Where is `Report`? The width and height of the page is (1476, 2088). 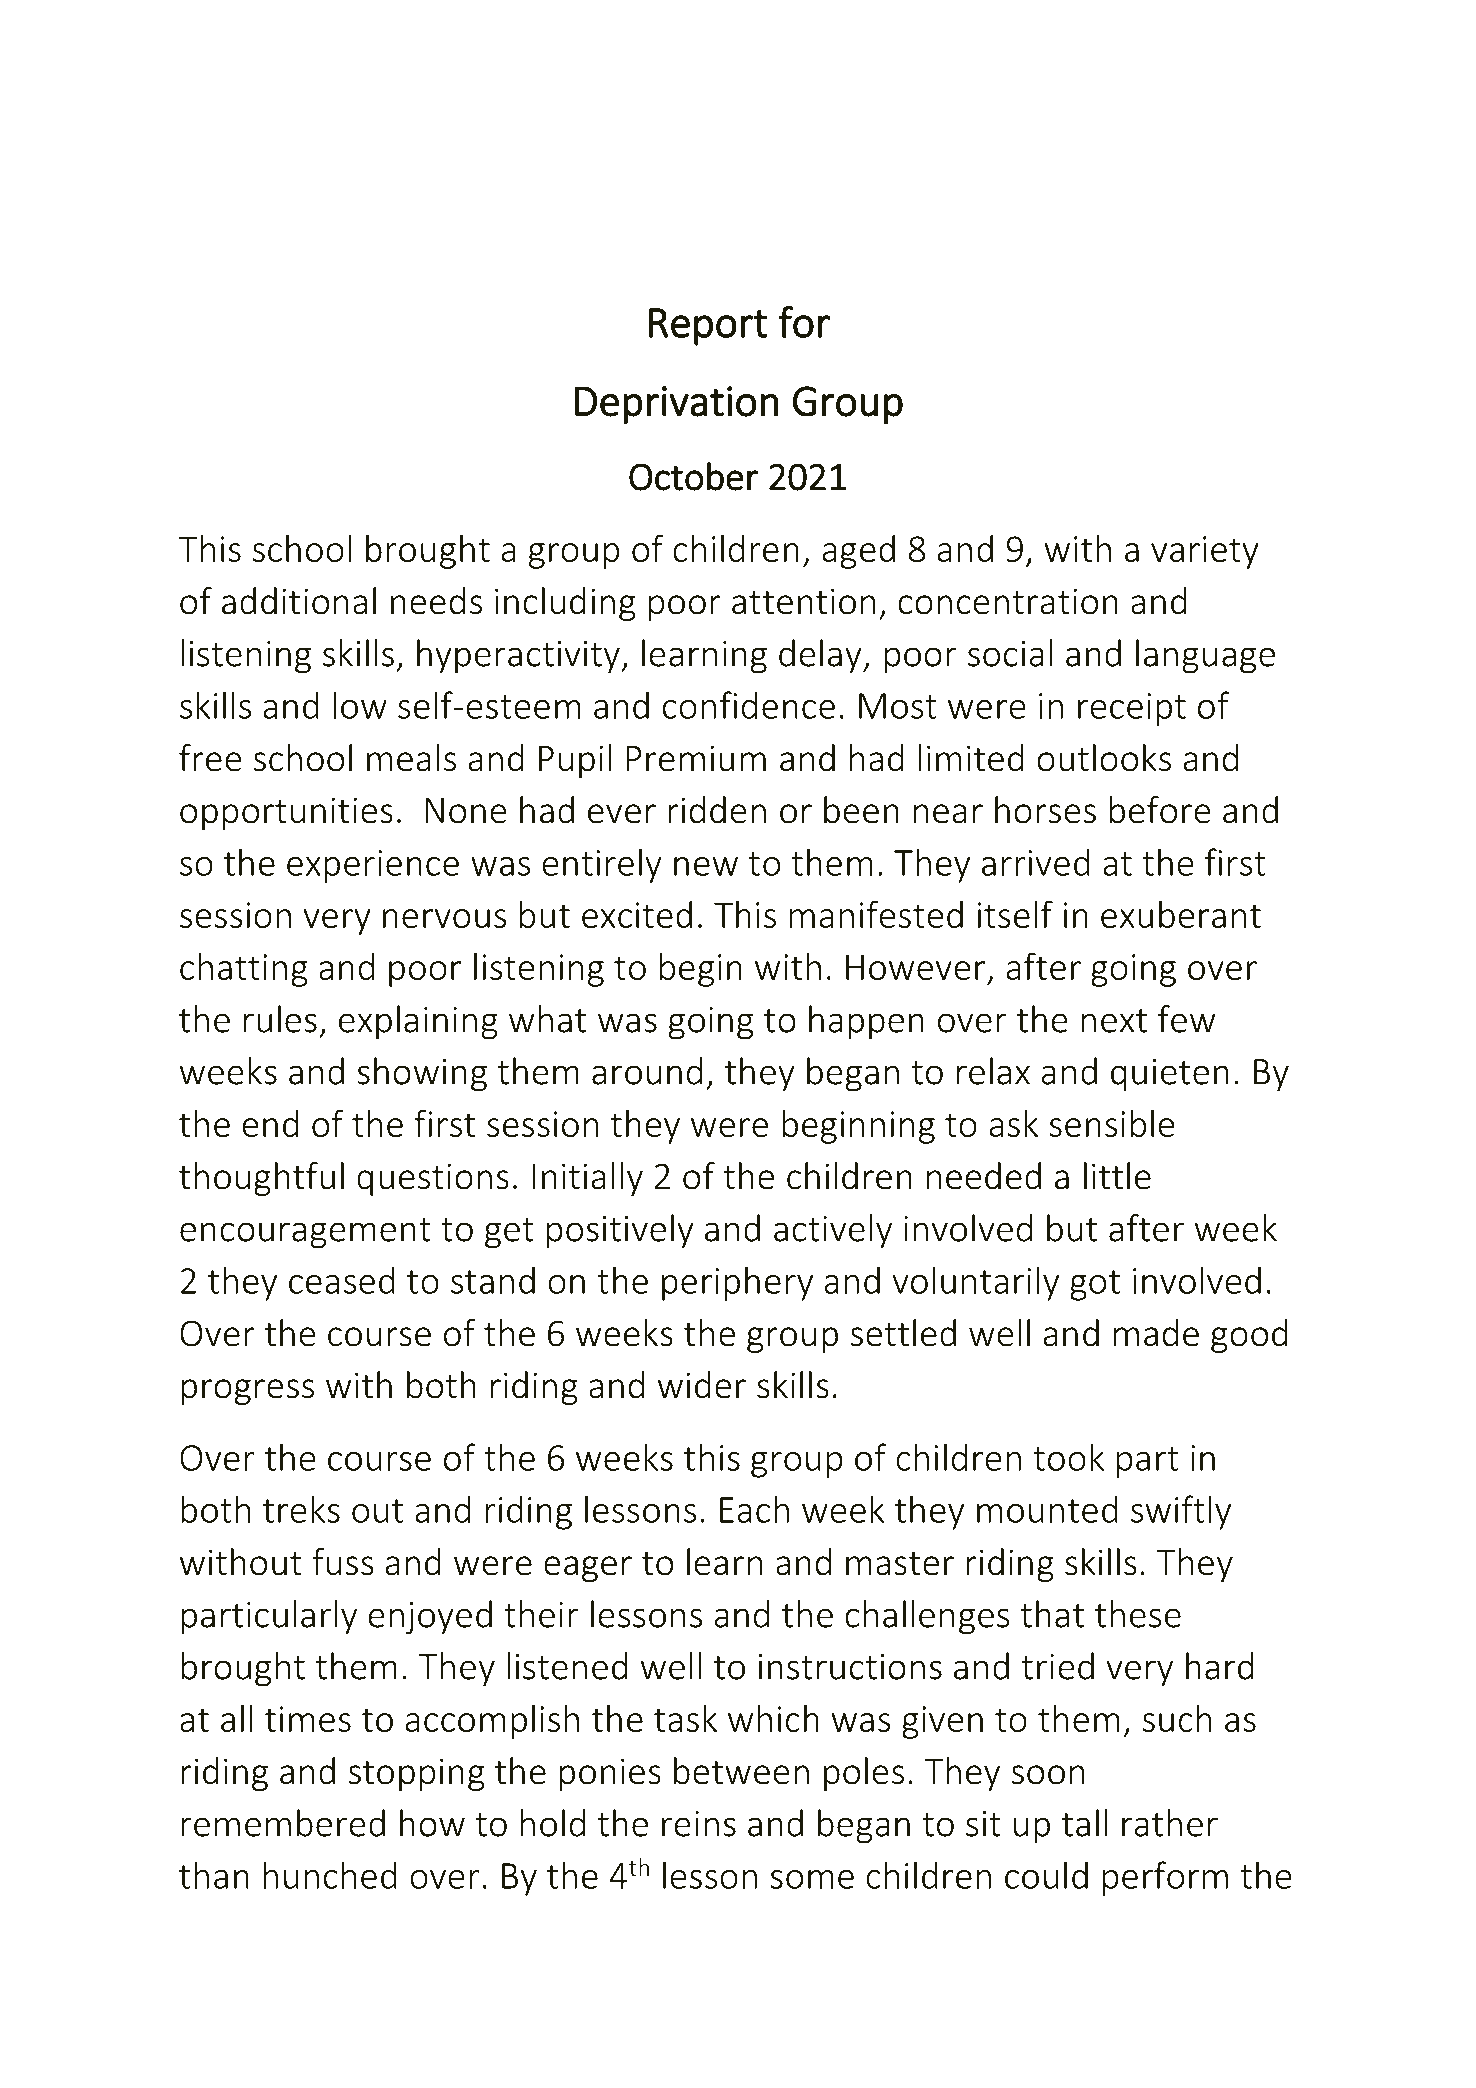 Report is located at coordinates (708, 327).
